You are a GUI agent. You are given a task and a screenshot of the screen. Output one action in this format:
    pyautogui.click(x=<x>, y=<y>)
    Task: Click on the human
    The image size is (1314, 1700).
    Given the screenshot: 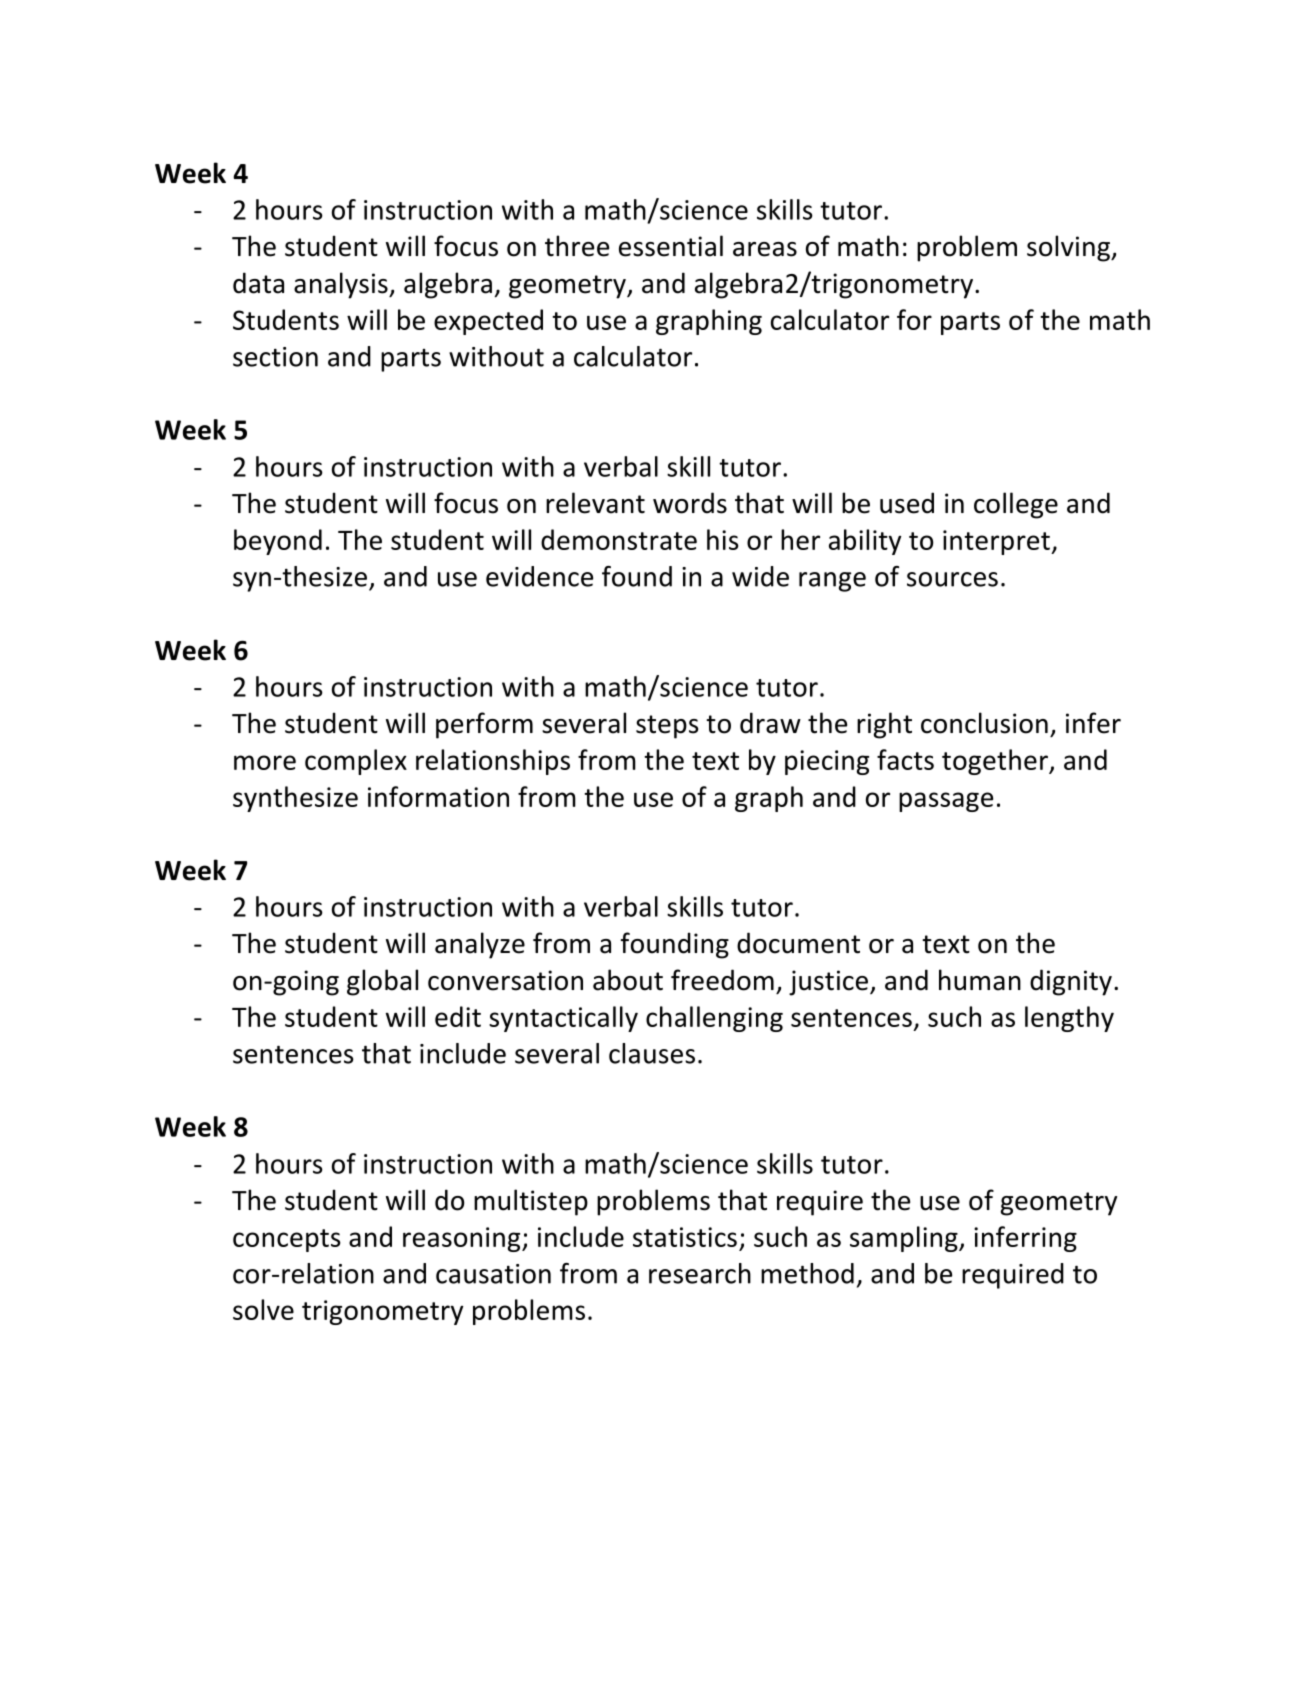 What is the action you would take?
    pyautogui.click(x=980, y=980)
